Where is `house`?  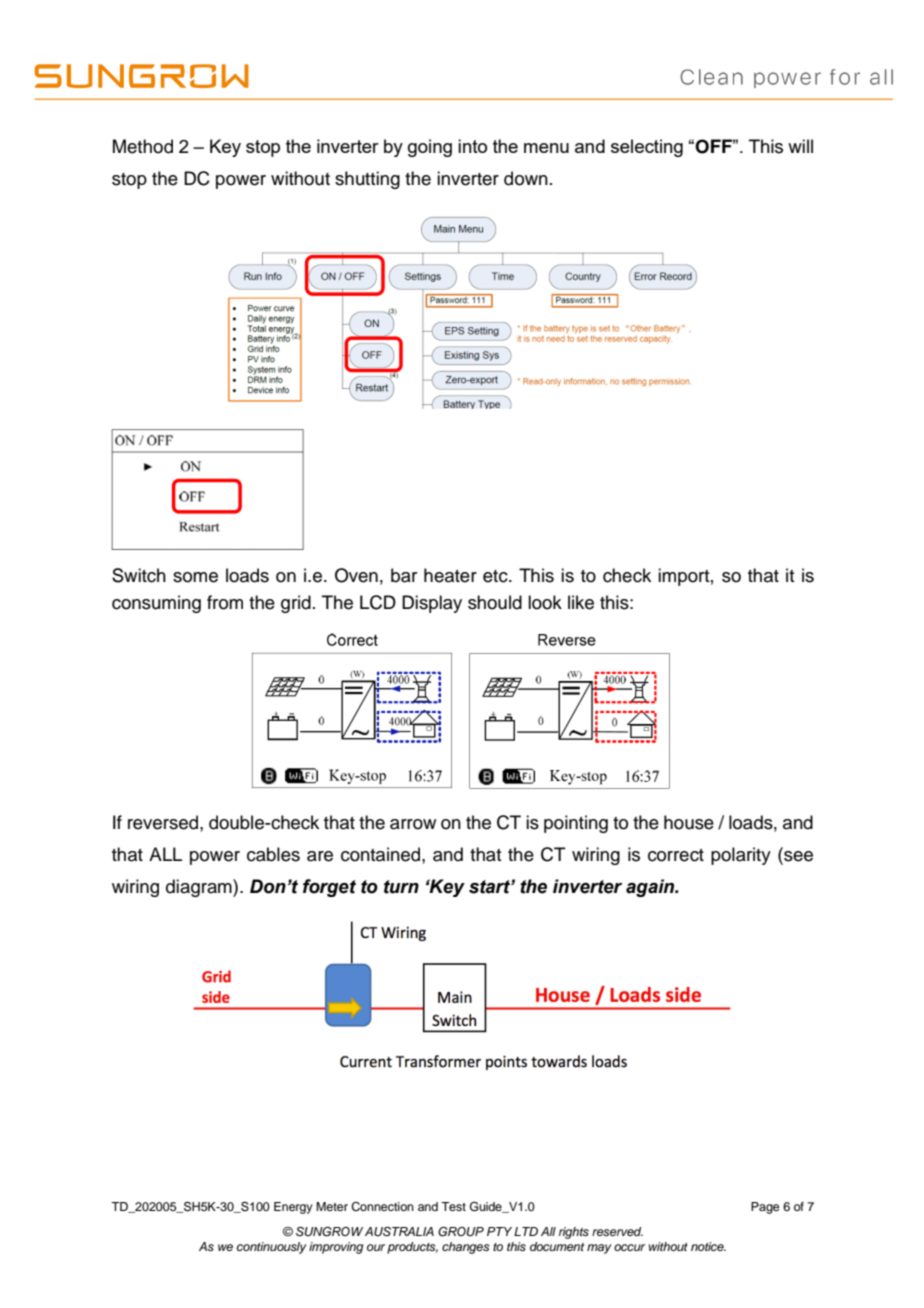 house is located at coordinates (689, 822).
